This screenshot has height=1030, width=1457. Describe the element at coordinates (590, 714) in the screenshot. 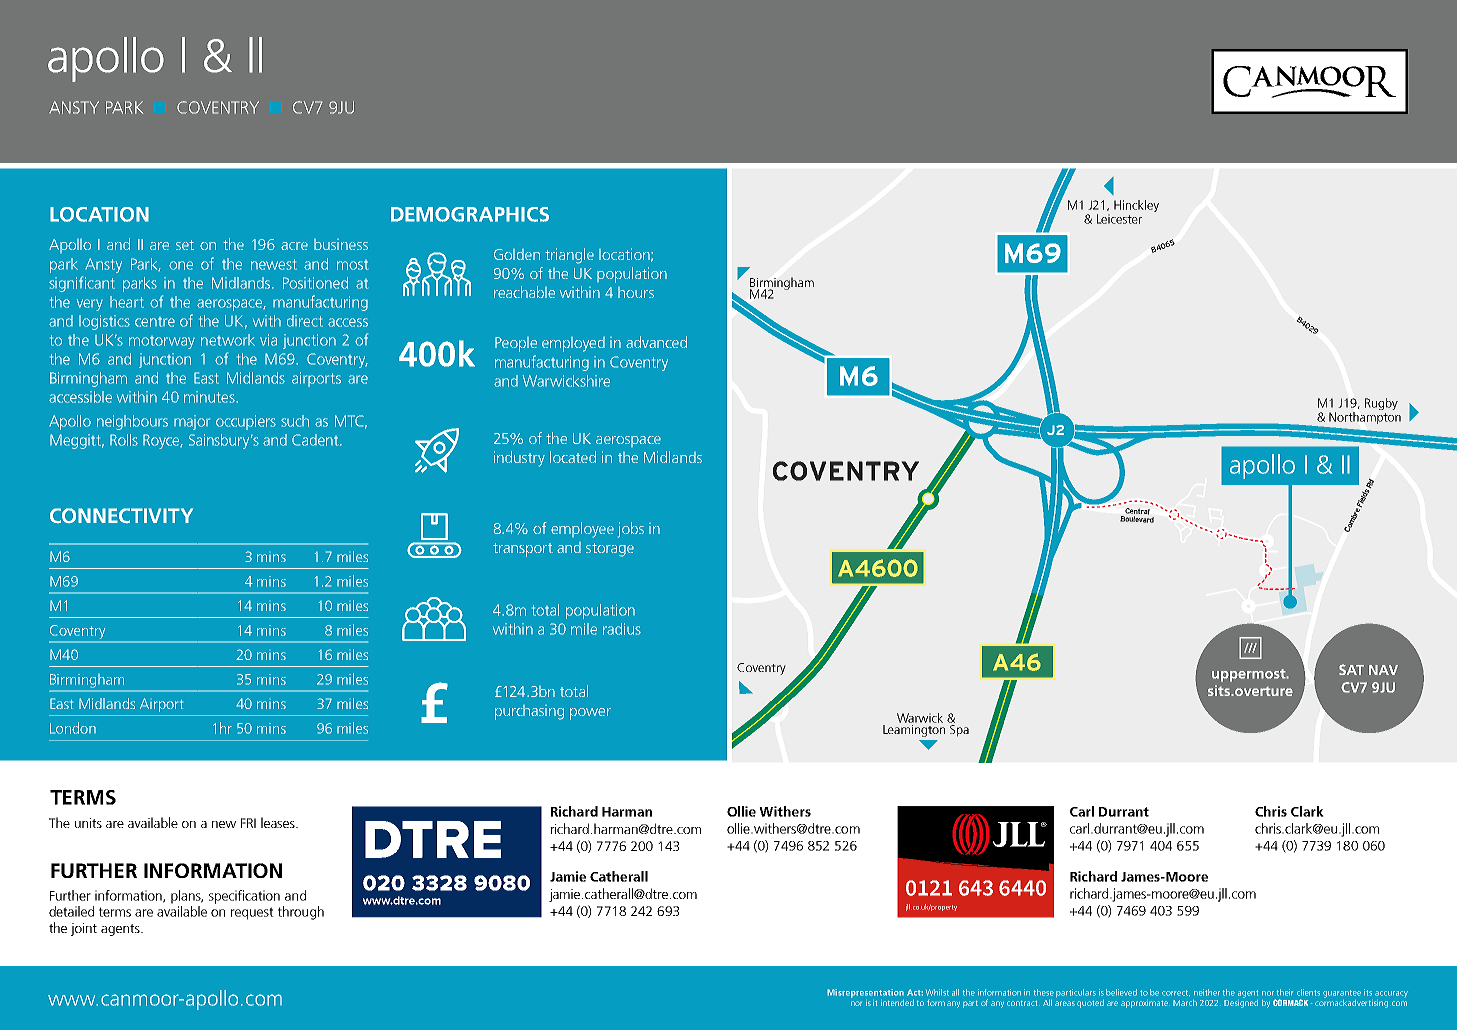

I see `power` at that location.
